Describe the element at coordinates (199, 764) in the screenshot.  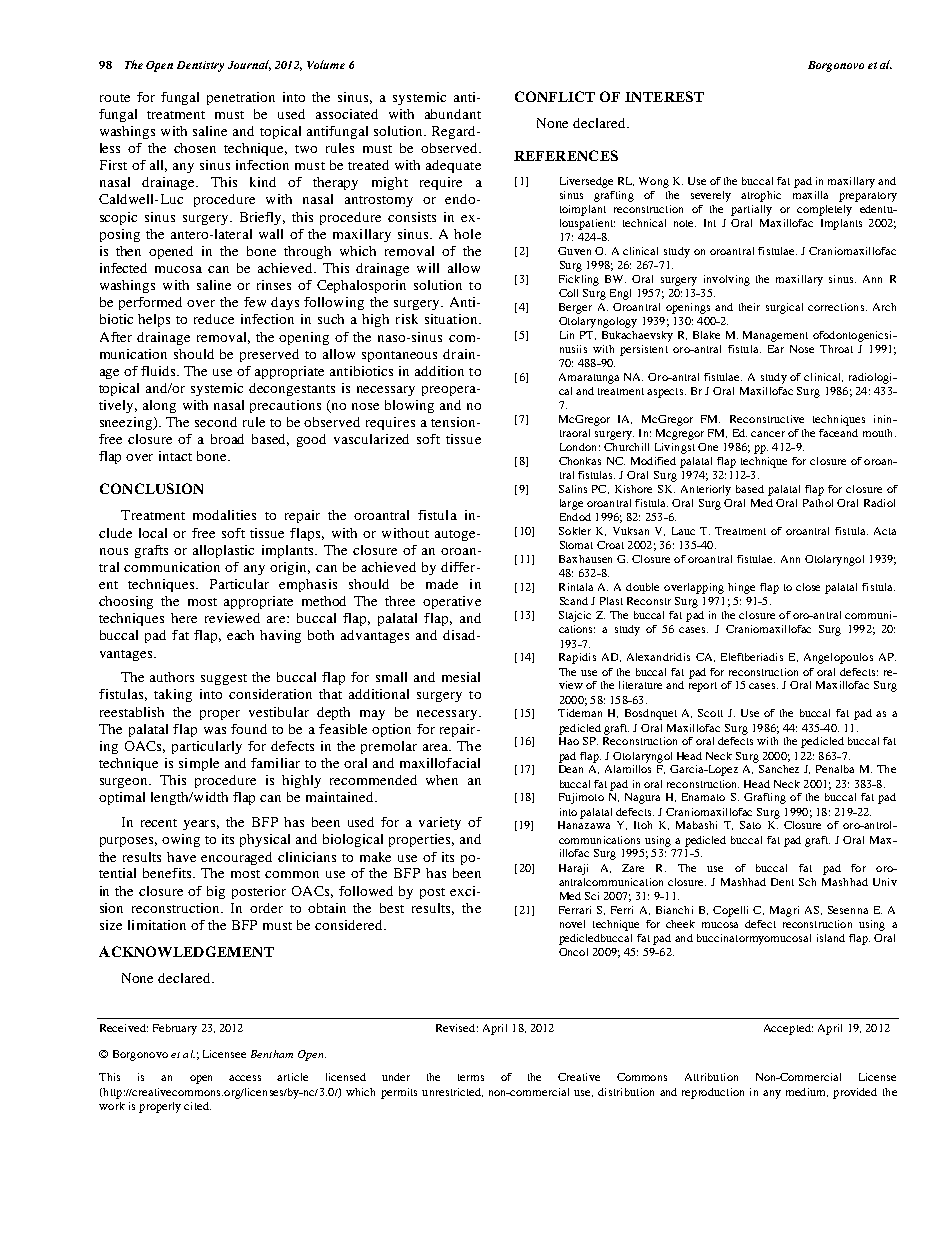
I see `simple` at that location.
